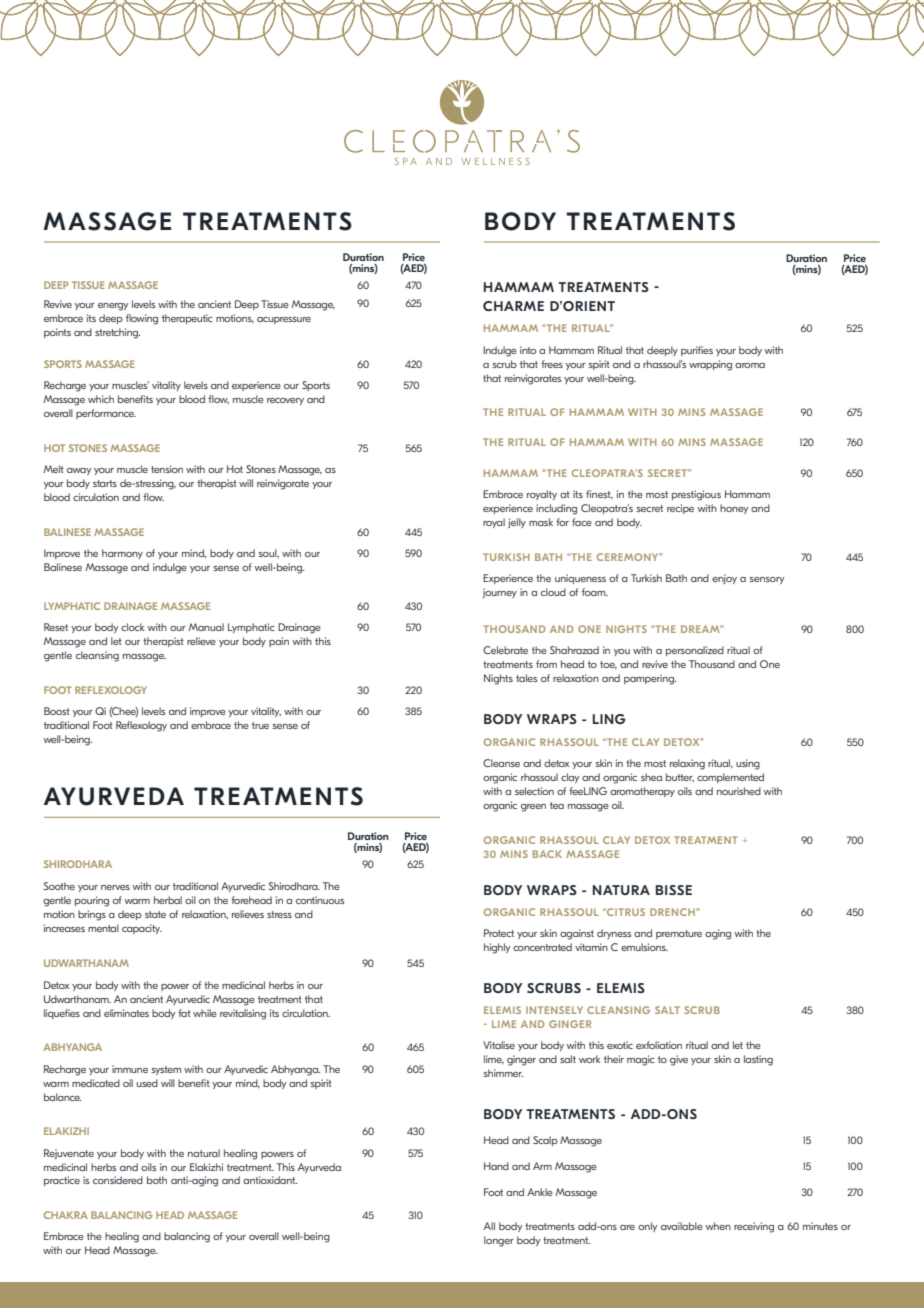 Image resolution: width=924 pixels, height=1308 pixels. Describe the element at coordinates (528, 350) in the screenshot. I see `into` at that location.
